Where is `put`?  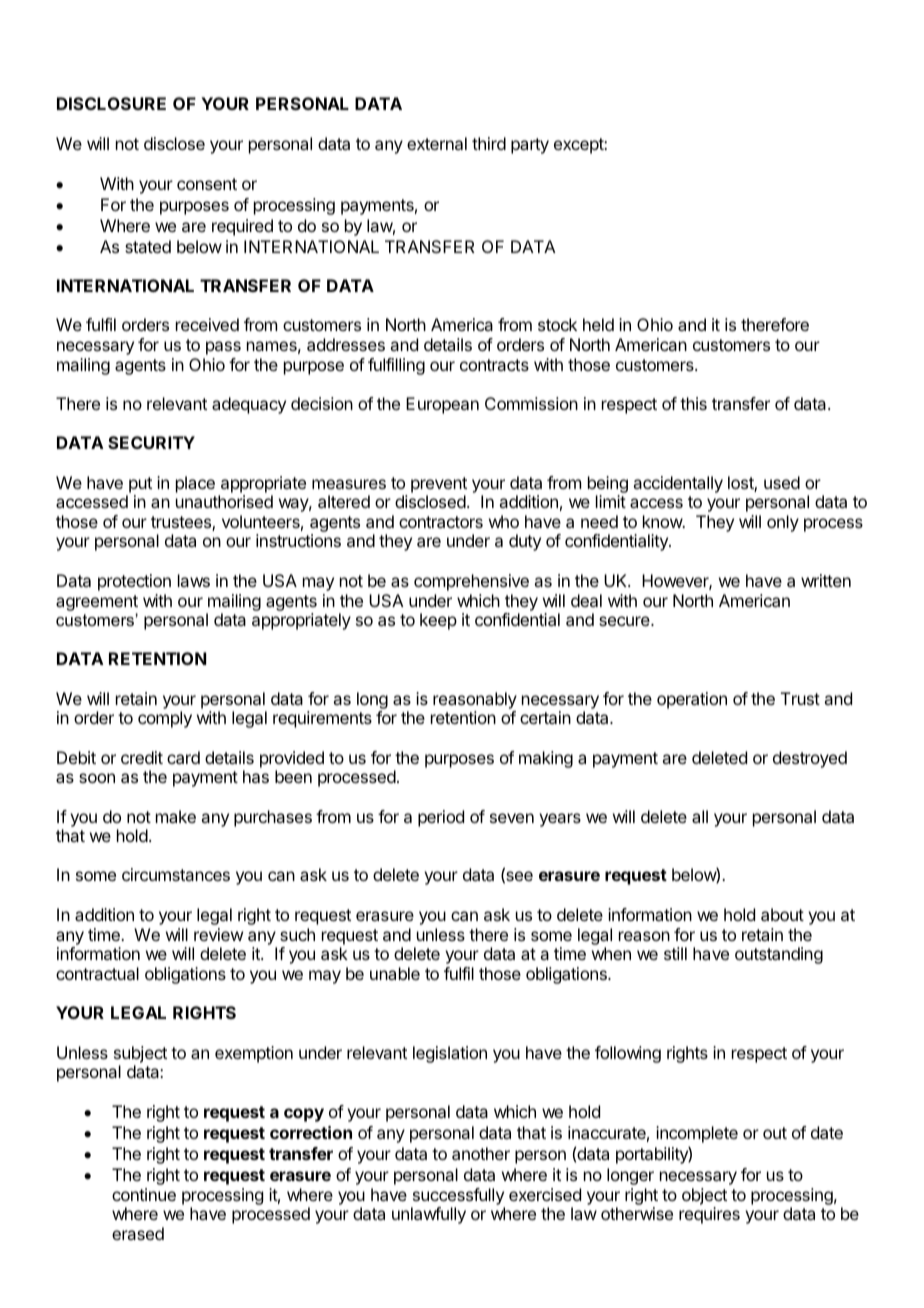
put is located at coordinates (140, 485).
